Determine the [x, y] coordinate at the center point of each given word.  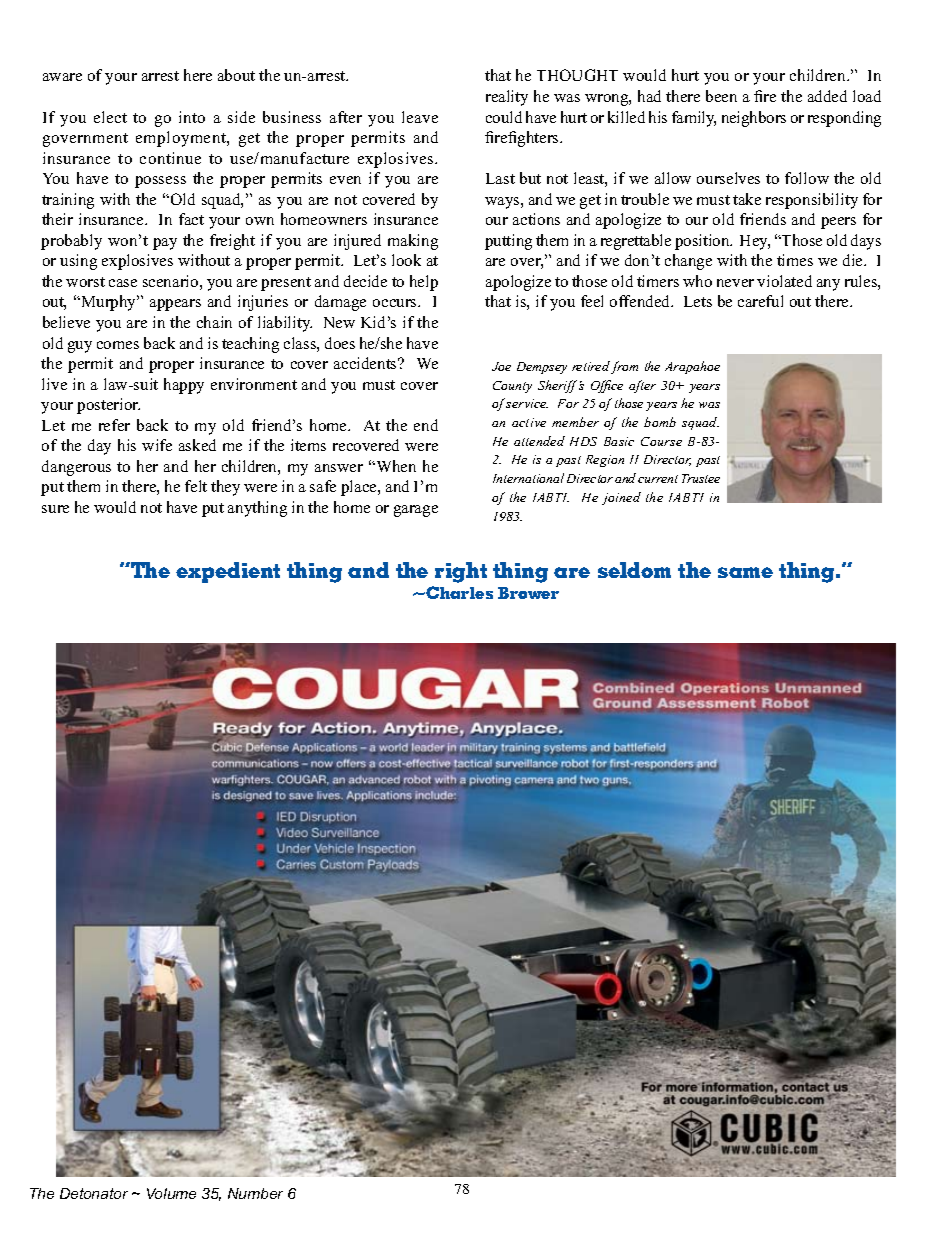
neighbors [754, 119]
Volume [171, 1193]
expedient [228, 572]
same [745, 572]
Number [255, 1193]
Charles [459, 592]
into [192, 117]
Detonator [94, 1193]
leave [420, 117]
